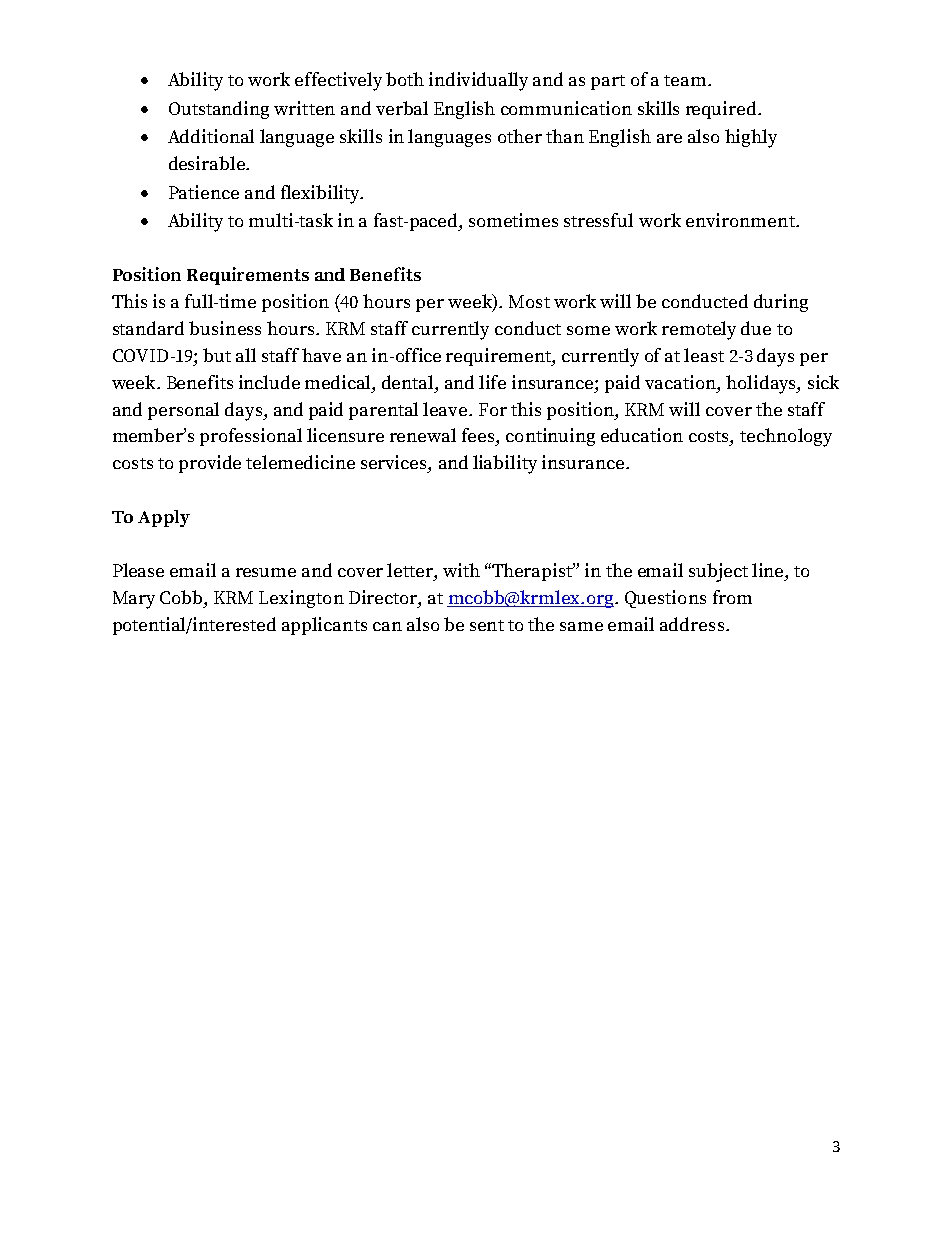  What do you see at coordinates (704, 355) in the document?
I see `least` at bounding box center [704, 355].
